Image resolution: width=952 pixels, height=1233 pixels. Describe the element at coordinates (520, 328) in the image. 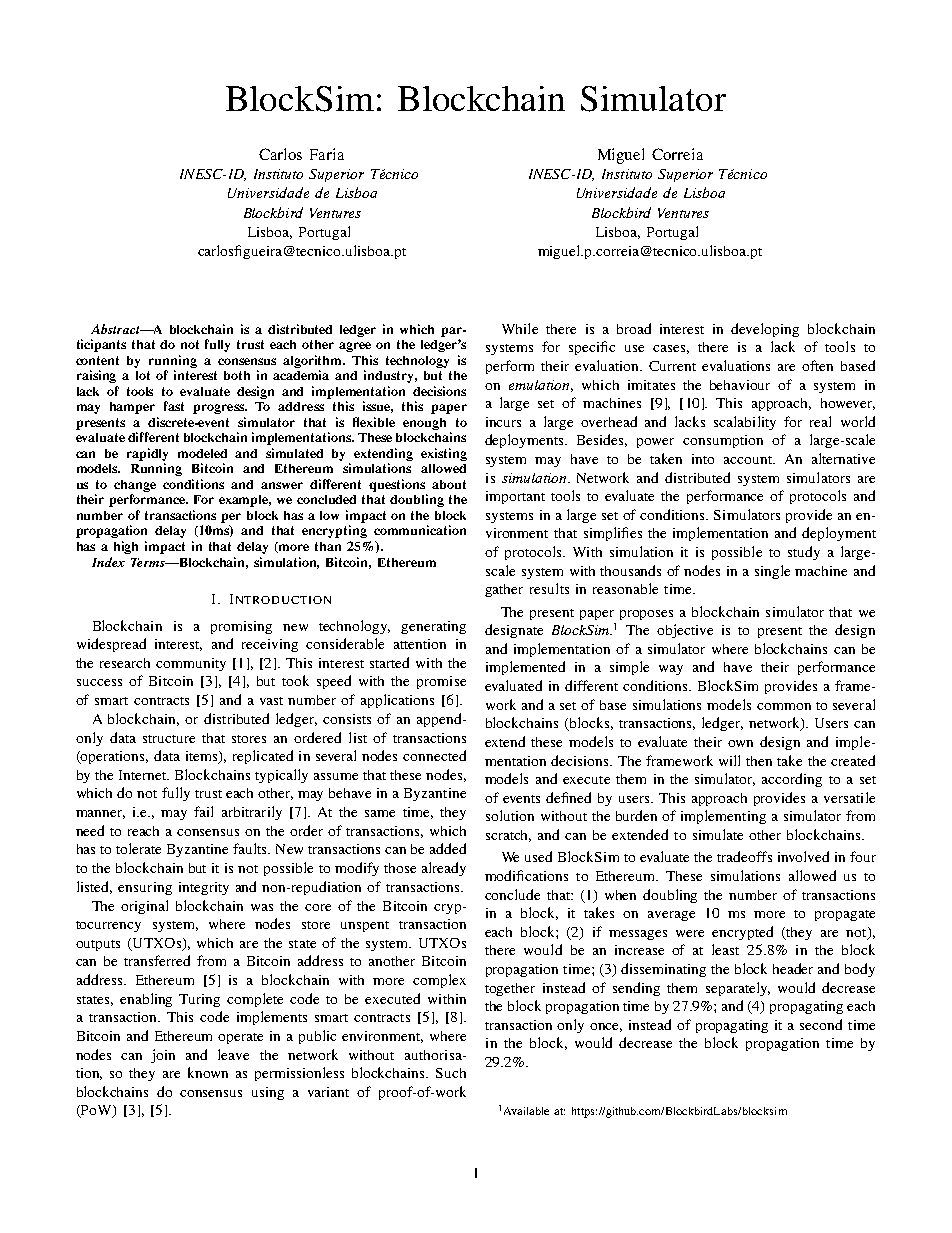

I see `While` at that location.
